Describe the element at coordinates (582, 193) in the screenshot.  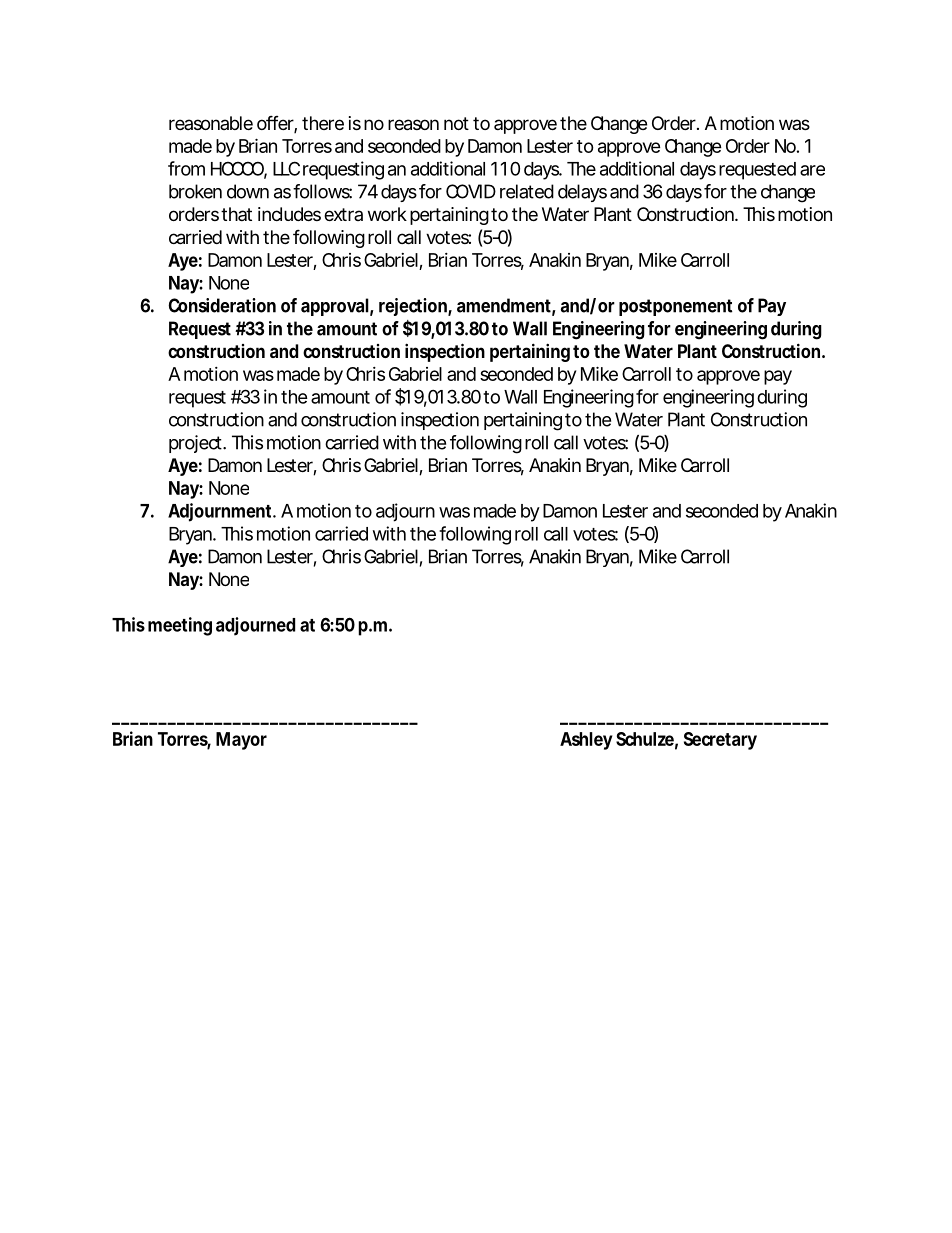
I see `delays` at that location.
